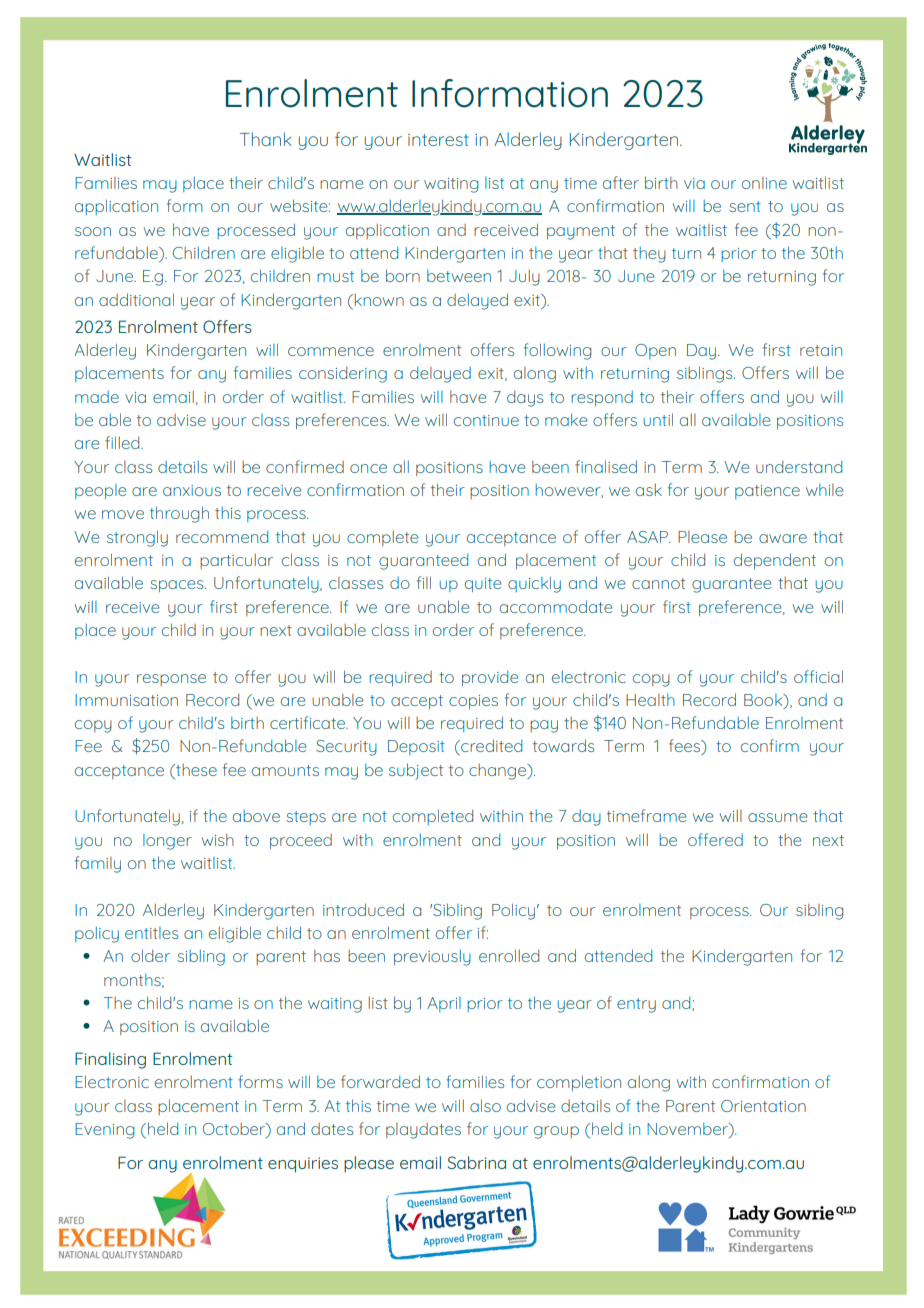 This document has height=1308, width=924. Describe the element at coordinates (438, 140) in the document. I see `interest` at that location.
